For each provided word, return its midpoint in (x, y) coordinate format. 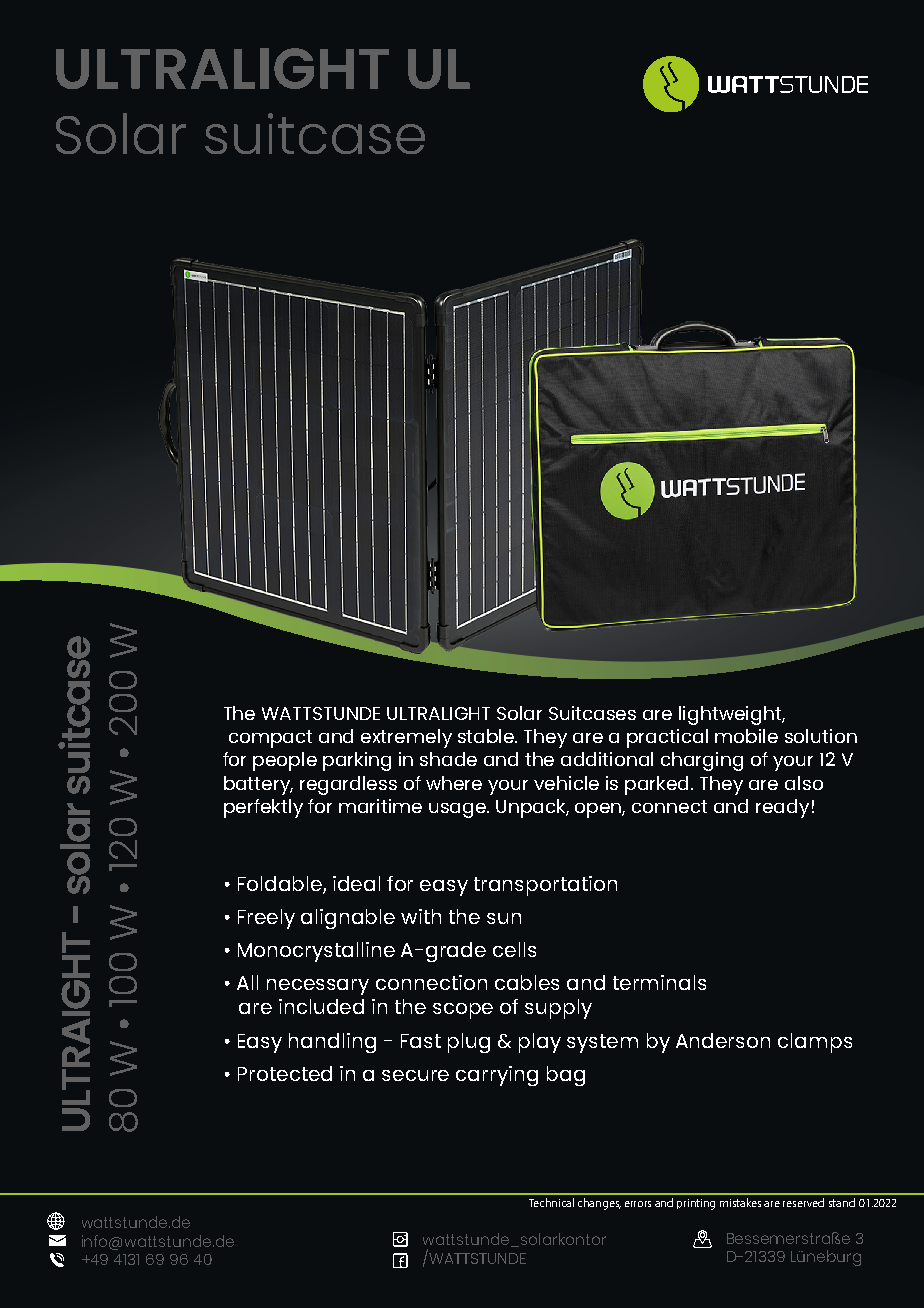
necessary (318, 987)
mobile (746, 736)
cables (527, 982)
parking (357, 761)
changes (599, 1204)
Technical (551, 1202)
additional (607, 759)
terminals (659, 982)
